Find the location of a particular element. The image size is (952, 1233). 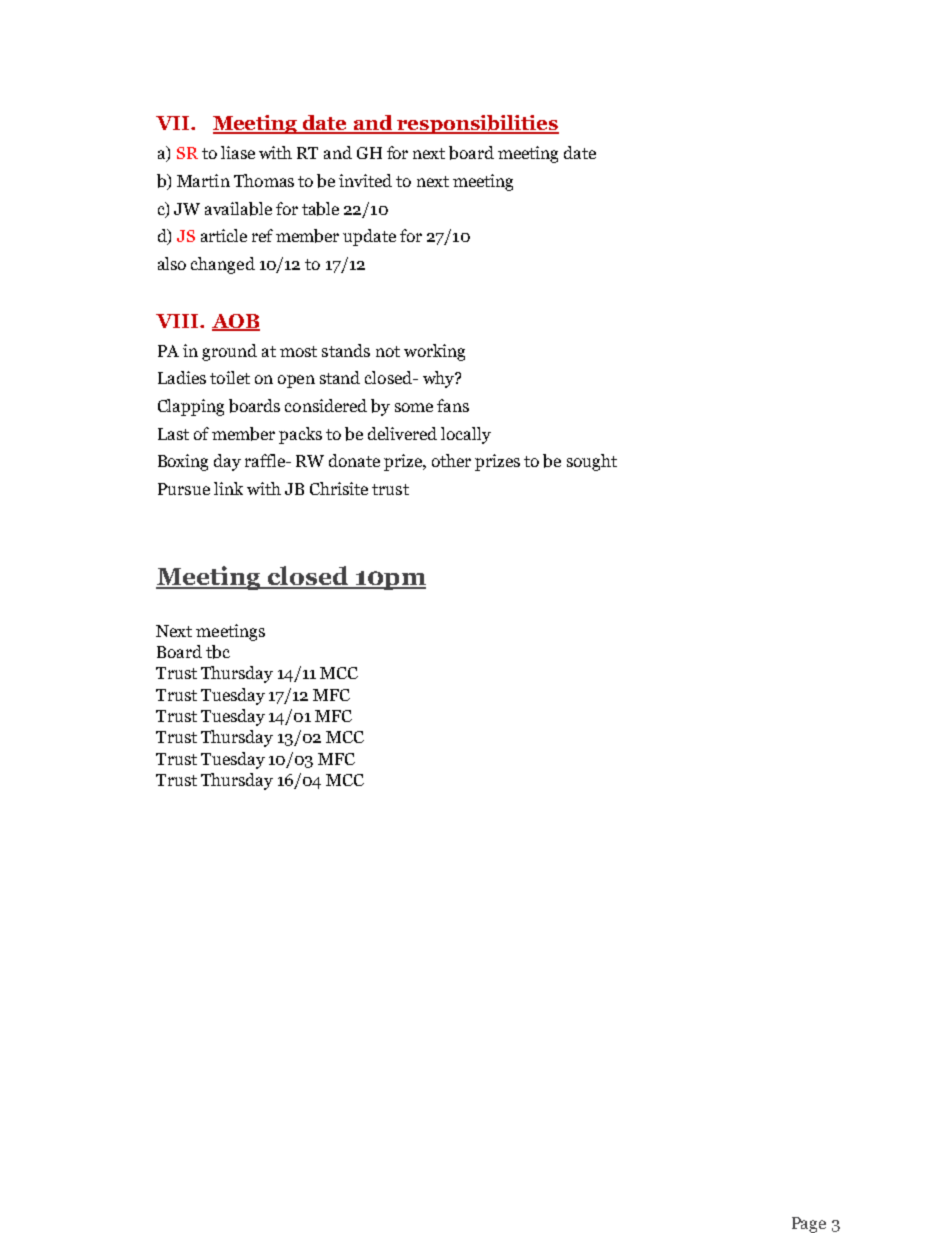

locally is located at coordinates (466, 435).
